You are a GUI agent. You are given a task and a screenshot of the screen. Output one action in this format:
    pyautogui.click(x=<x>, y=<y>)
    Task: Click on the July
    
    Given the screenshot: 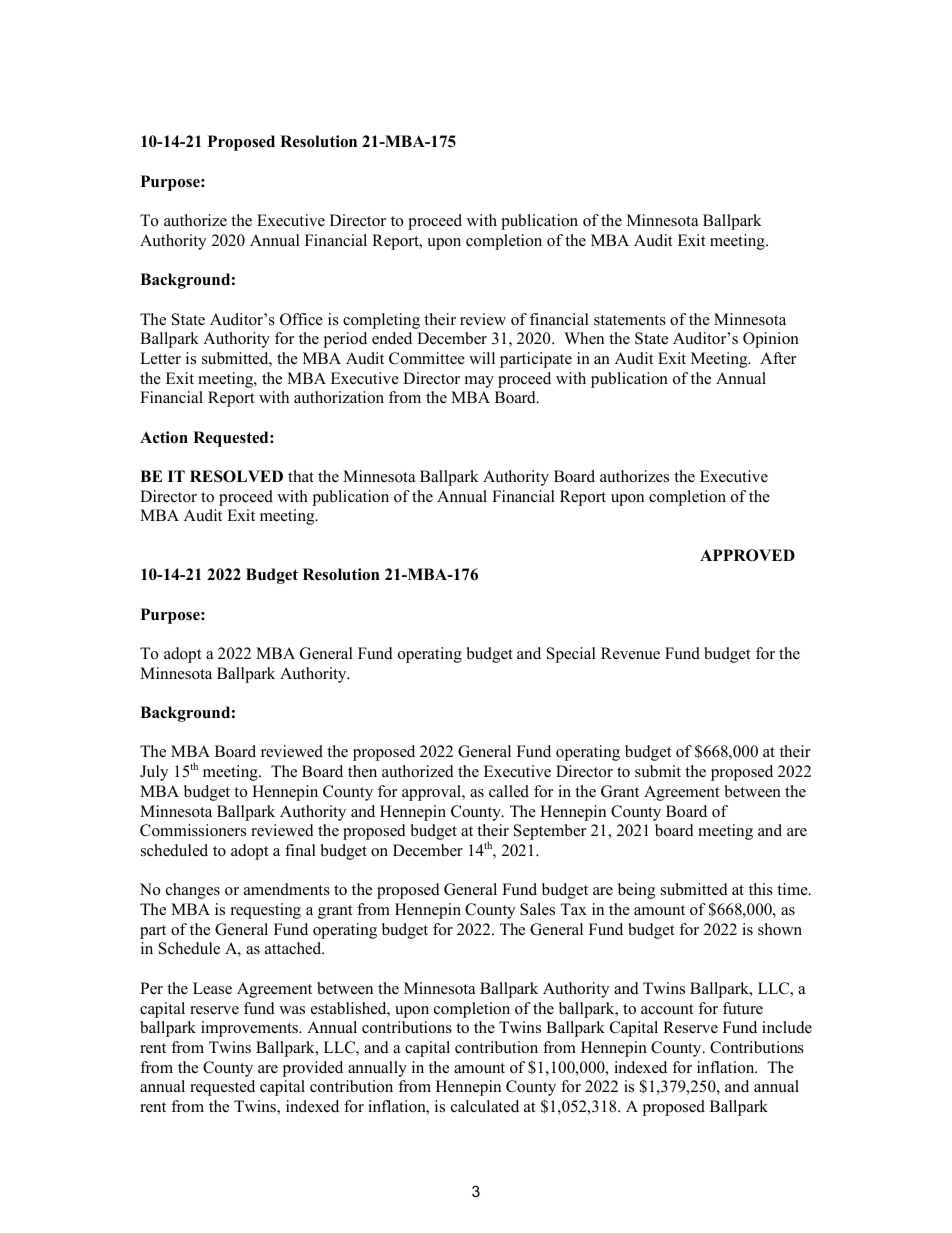 What is the action you would take?
    pyautogui.click(x=154, y=773)
